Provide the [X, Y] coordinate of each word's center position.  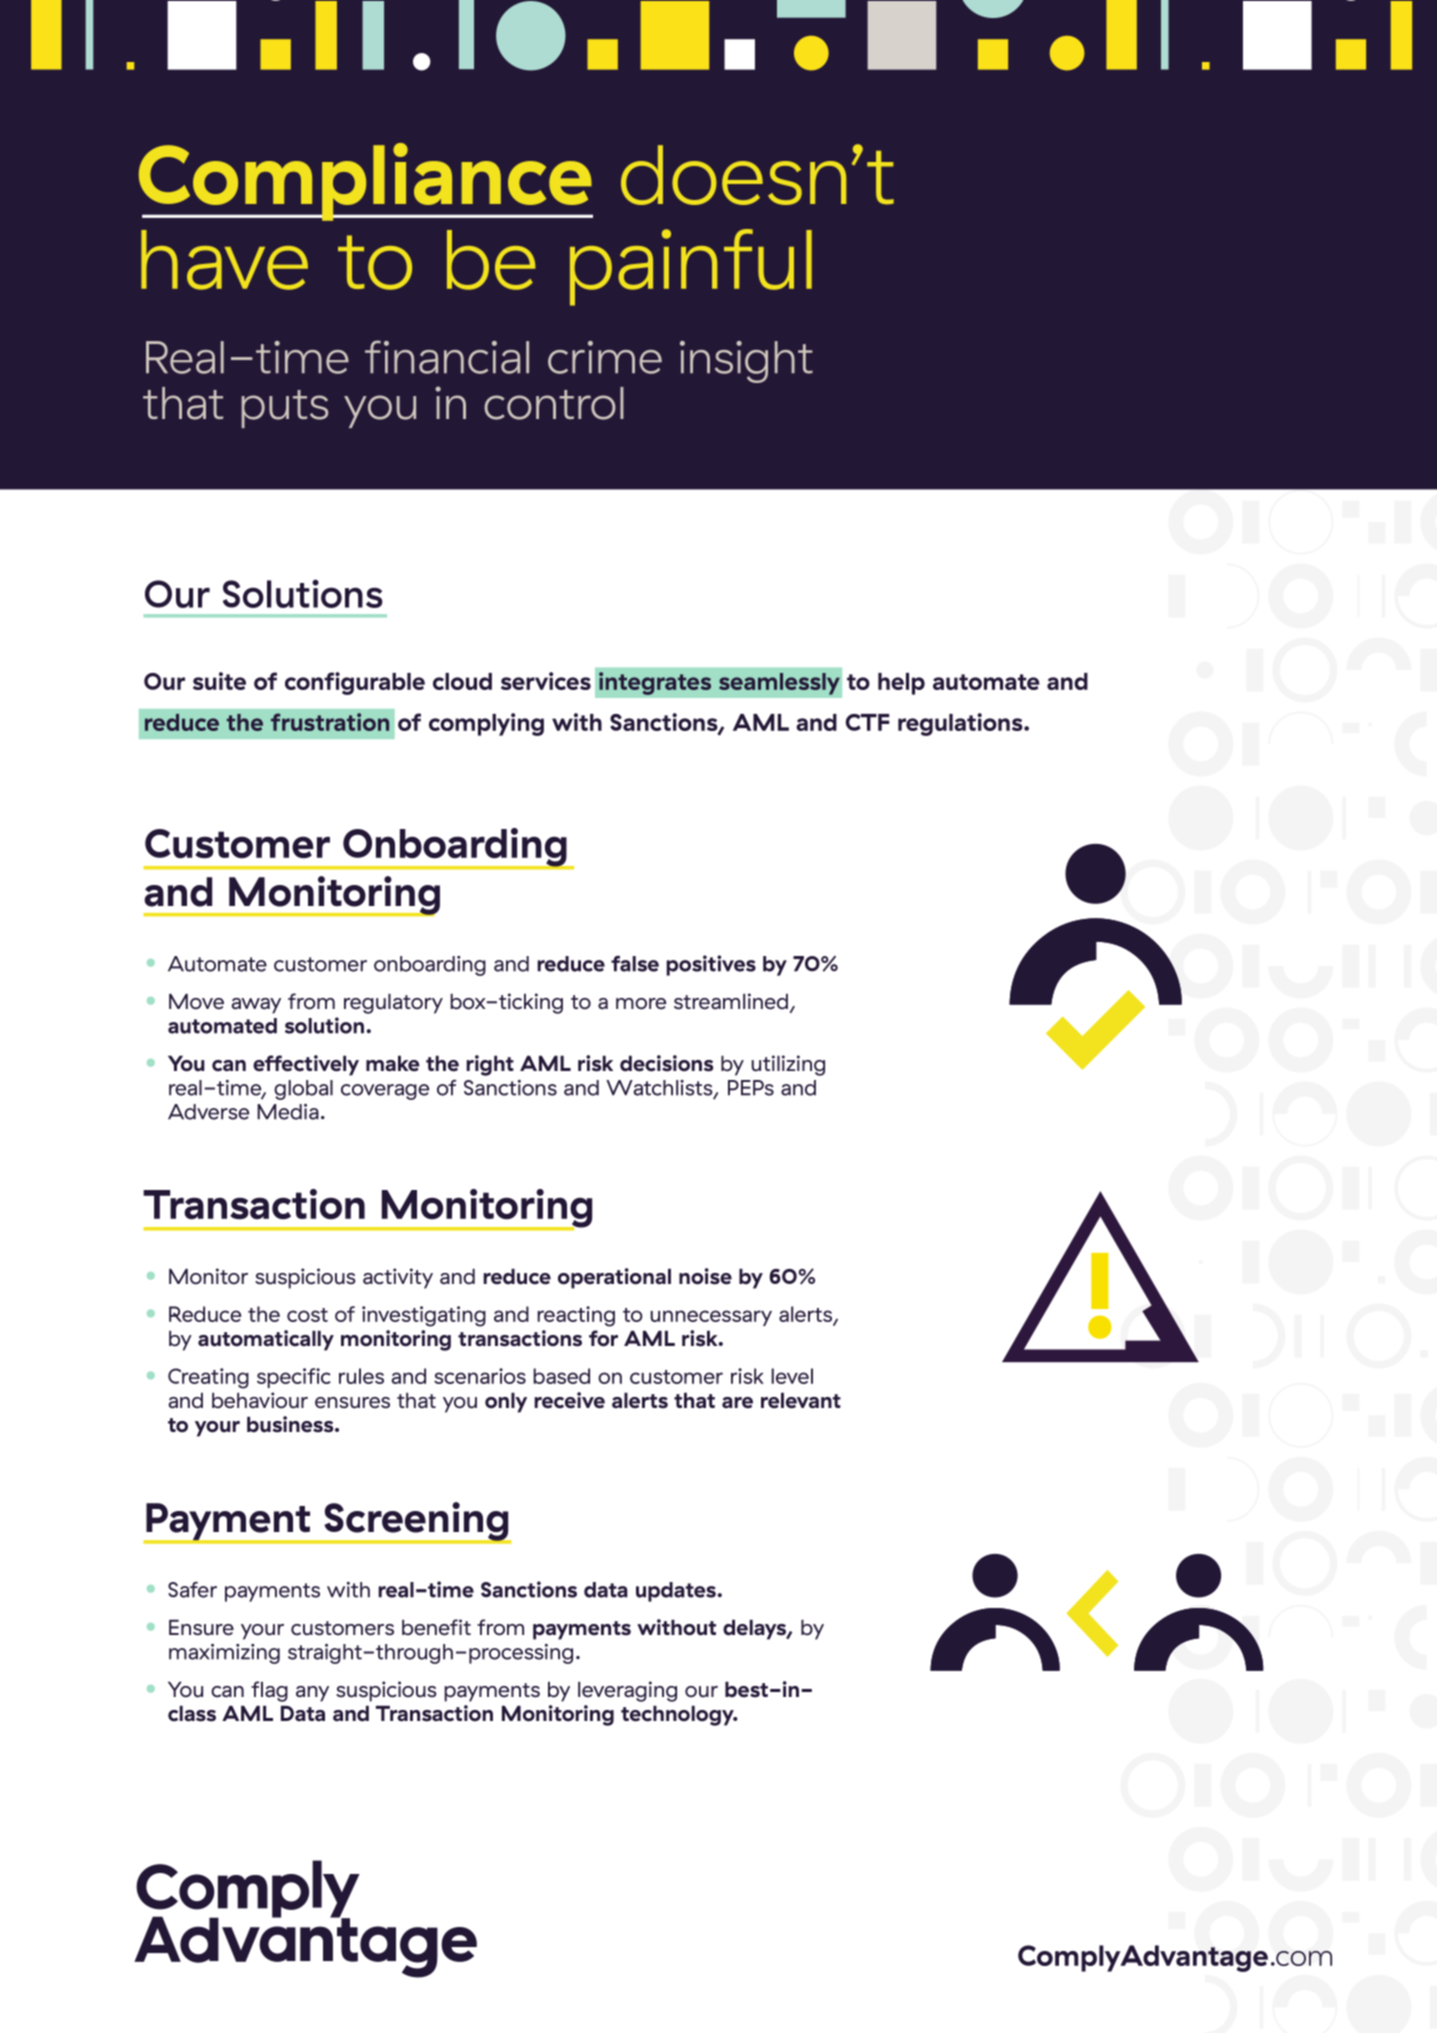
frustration [330, 722]
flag [269, 1691]
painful [691, 267]
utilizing [788, 1065]
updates [676, 1592]
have [224, 260]
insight [746, 362]
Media [288, 1112]
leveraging [627, 1691]
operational [614, 1278]
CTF [867, 722]
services [546, 681]
